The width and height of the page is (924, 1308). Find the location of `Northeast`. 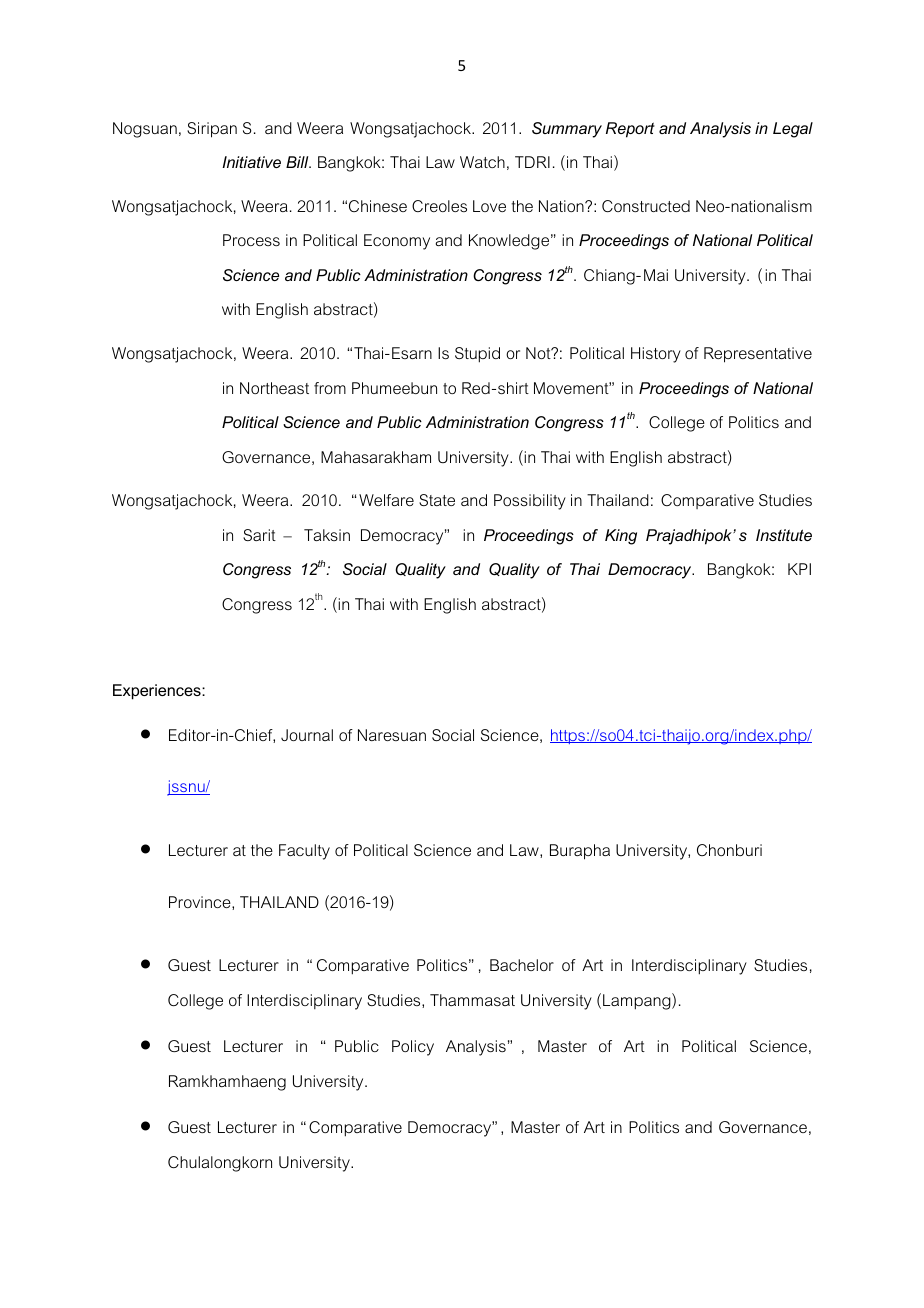

Northeast is located at coordinates (274, 388).
